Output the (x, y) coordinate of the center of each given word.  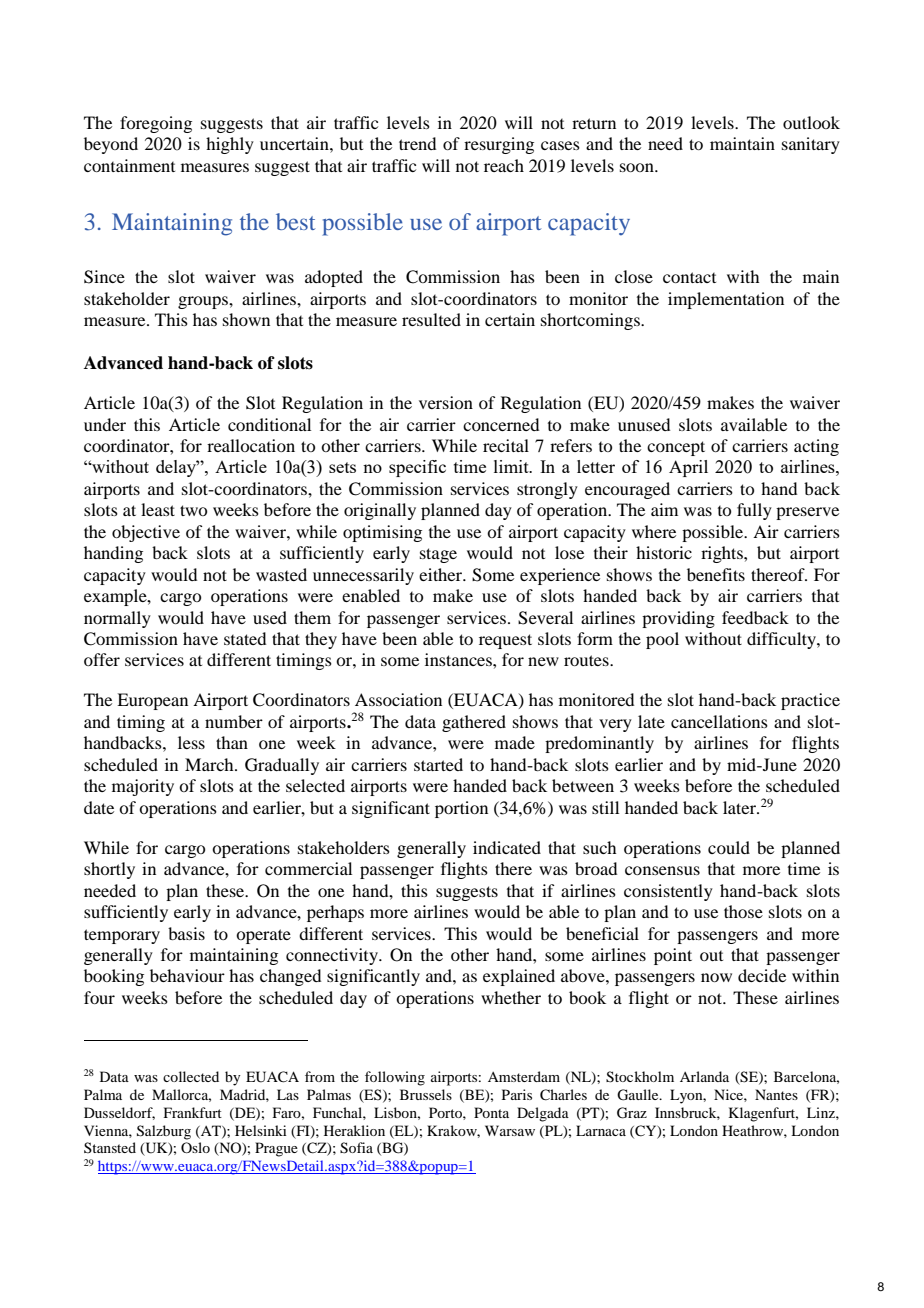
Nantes (776, 1094)
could (729, 847)
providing (678, 619)
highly (230, 145)
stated (245, 638)
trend (417, 143)
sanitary (811, 145)
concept (676, 448)
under (105, 424)
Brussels (426, 1094)
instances (459, 659)
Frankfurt (193, 1112)
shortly (109, 870)
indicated (507, 847)
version (446, 402)
